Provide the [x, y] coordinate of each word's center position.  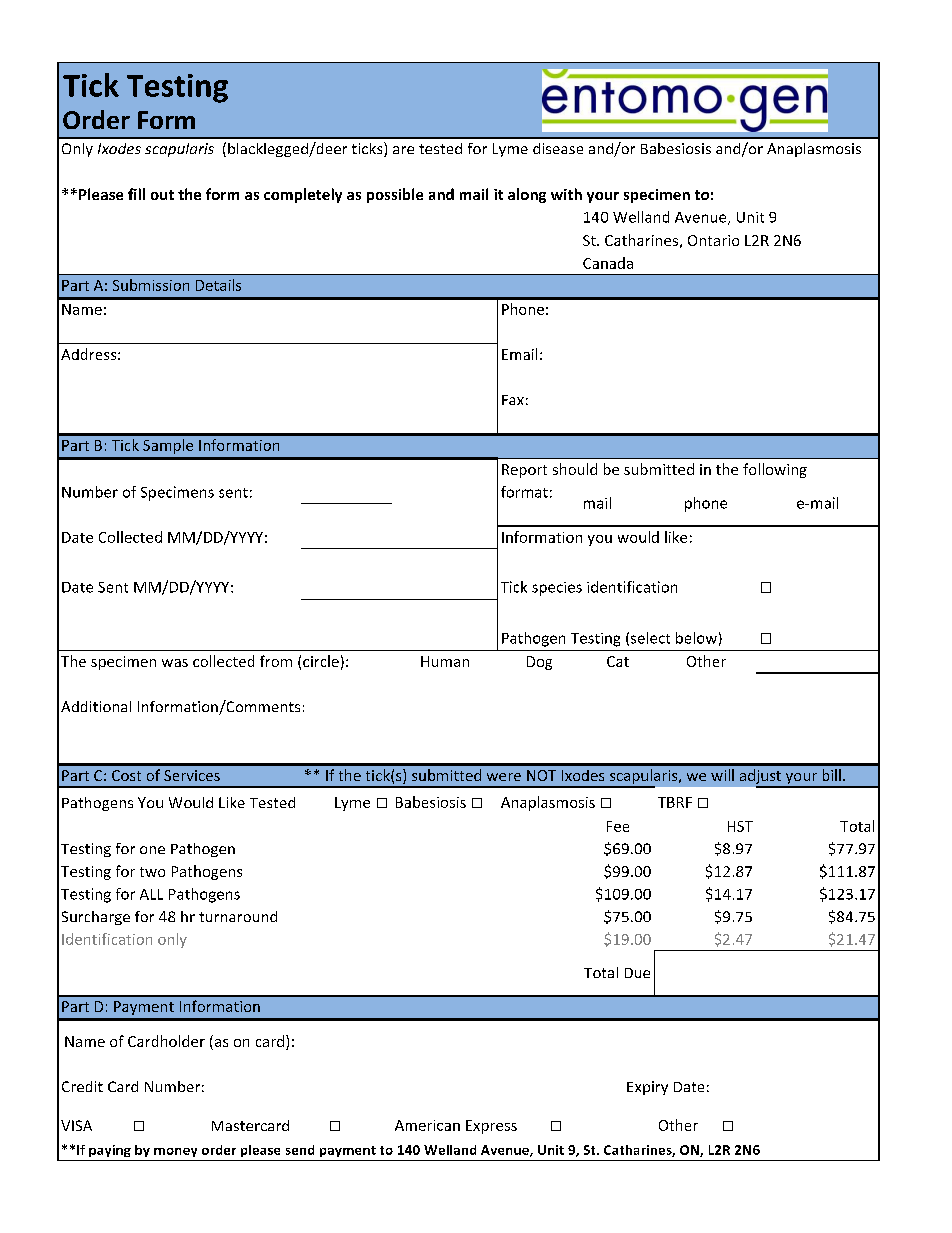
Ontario [713, 240]
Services [192, 775]
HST [740, 826]
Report [524, 471]
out [162, 195]
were [504, 777]
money [175, 1152]
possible [395, 195]
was [175, 663]
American [427, 1125]
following [775, 470]
